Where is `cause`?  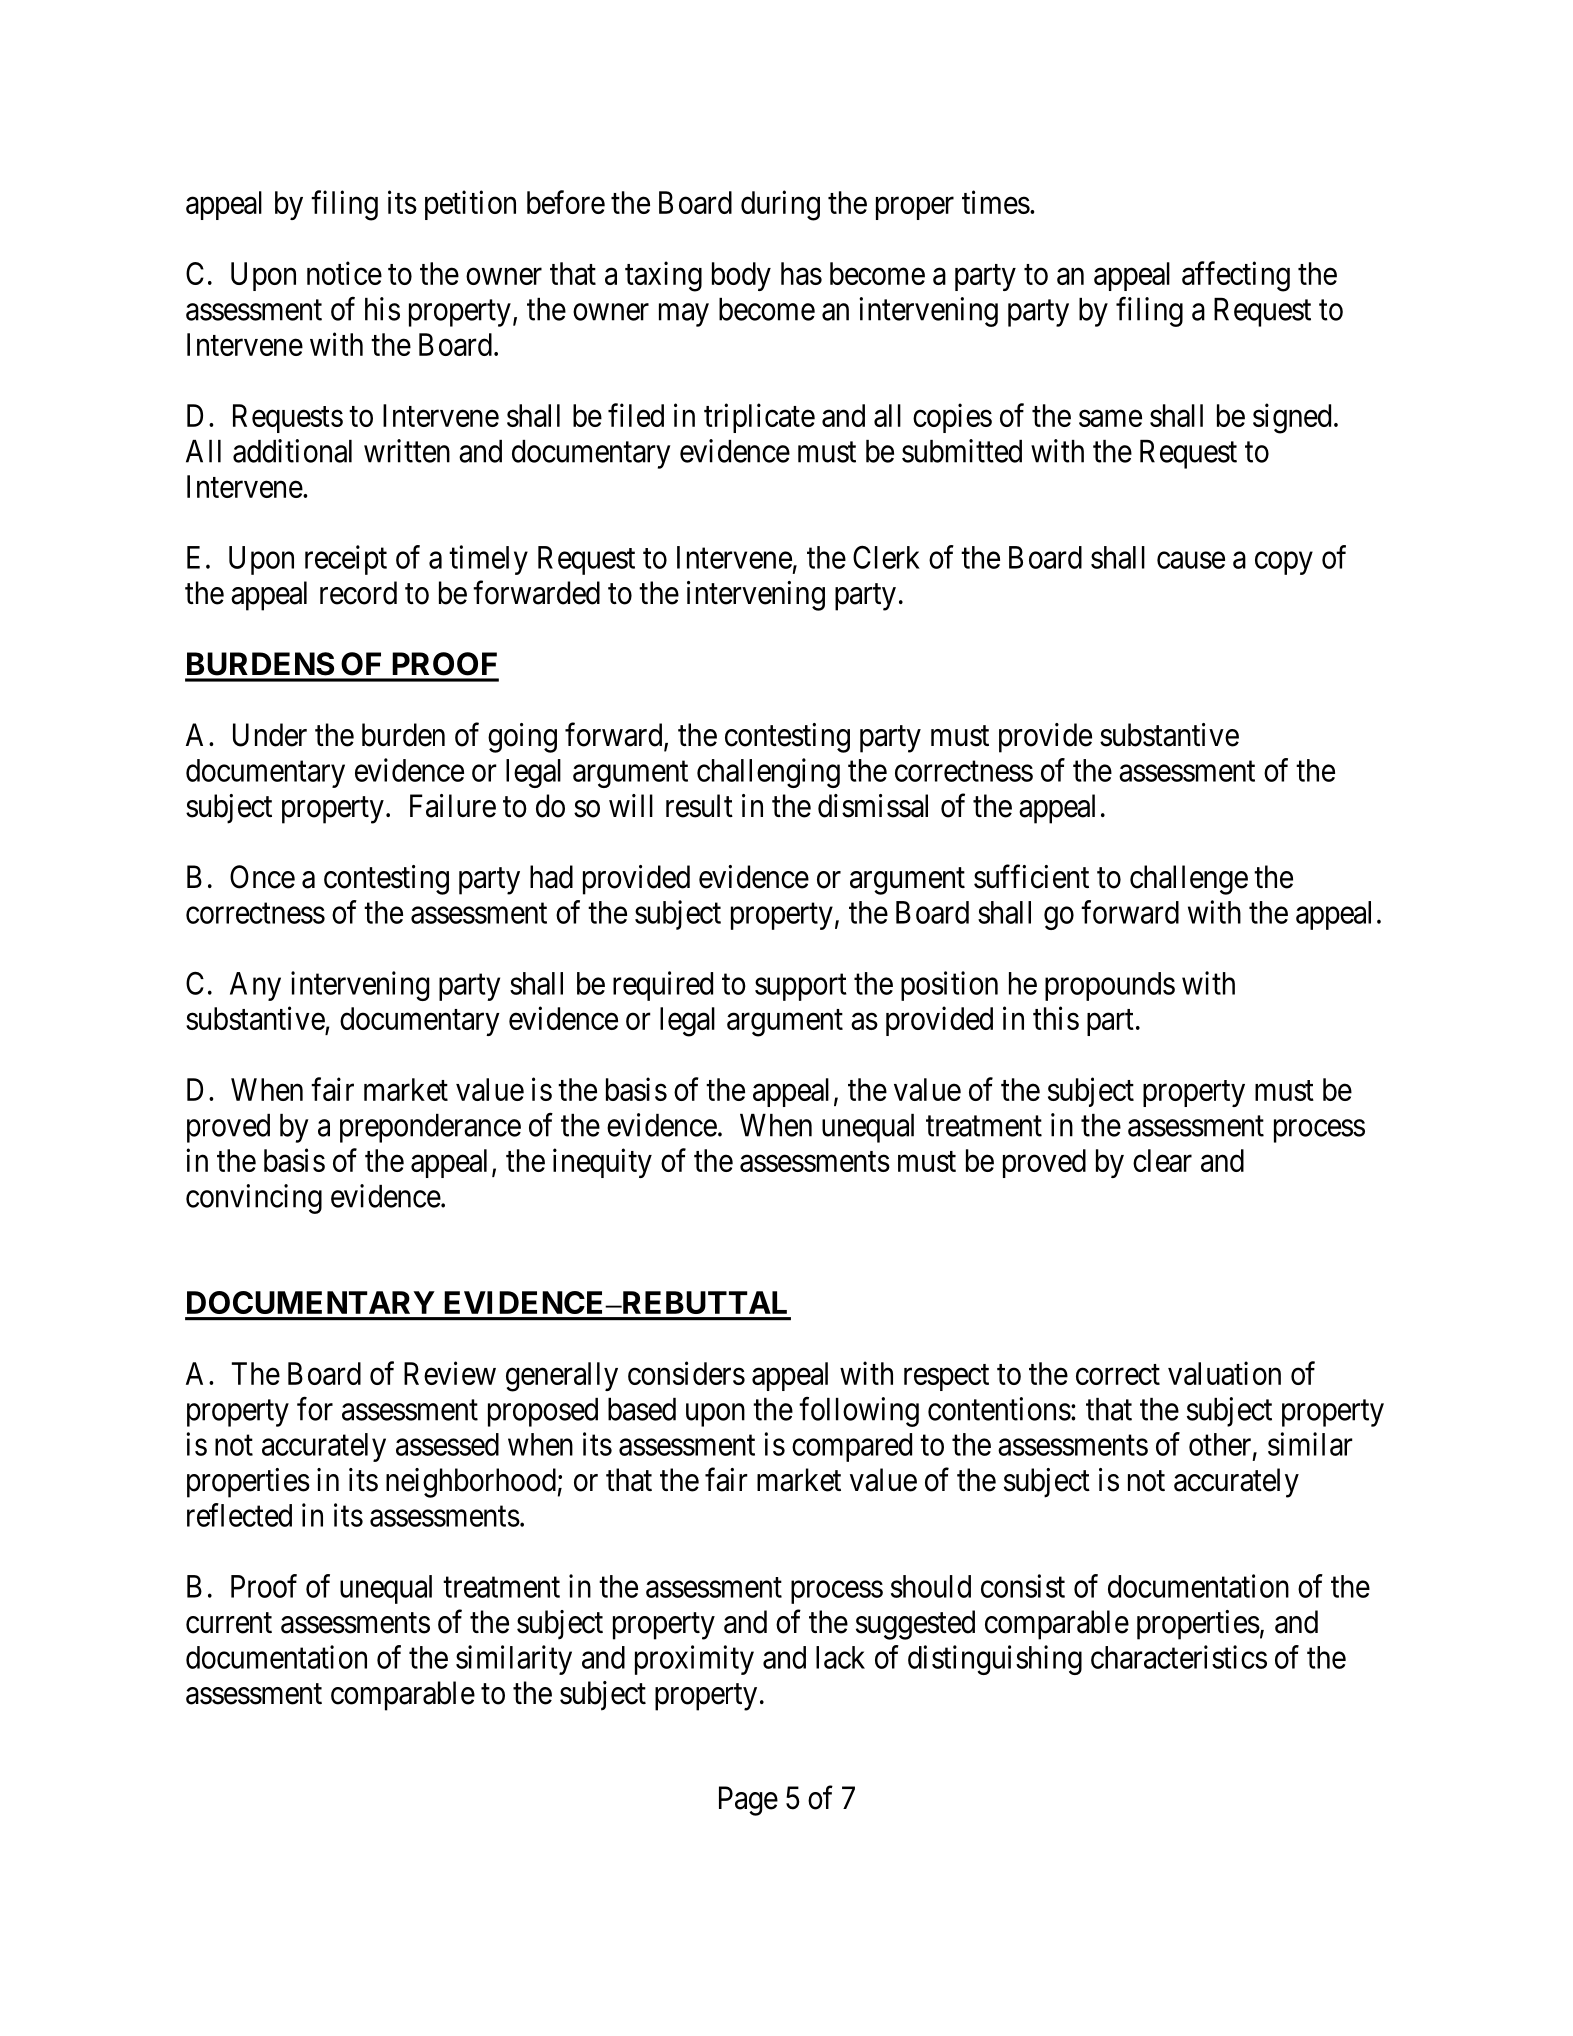
cause is located at coordinates (1191, 560).
